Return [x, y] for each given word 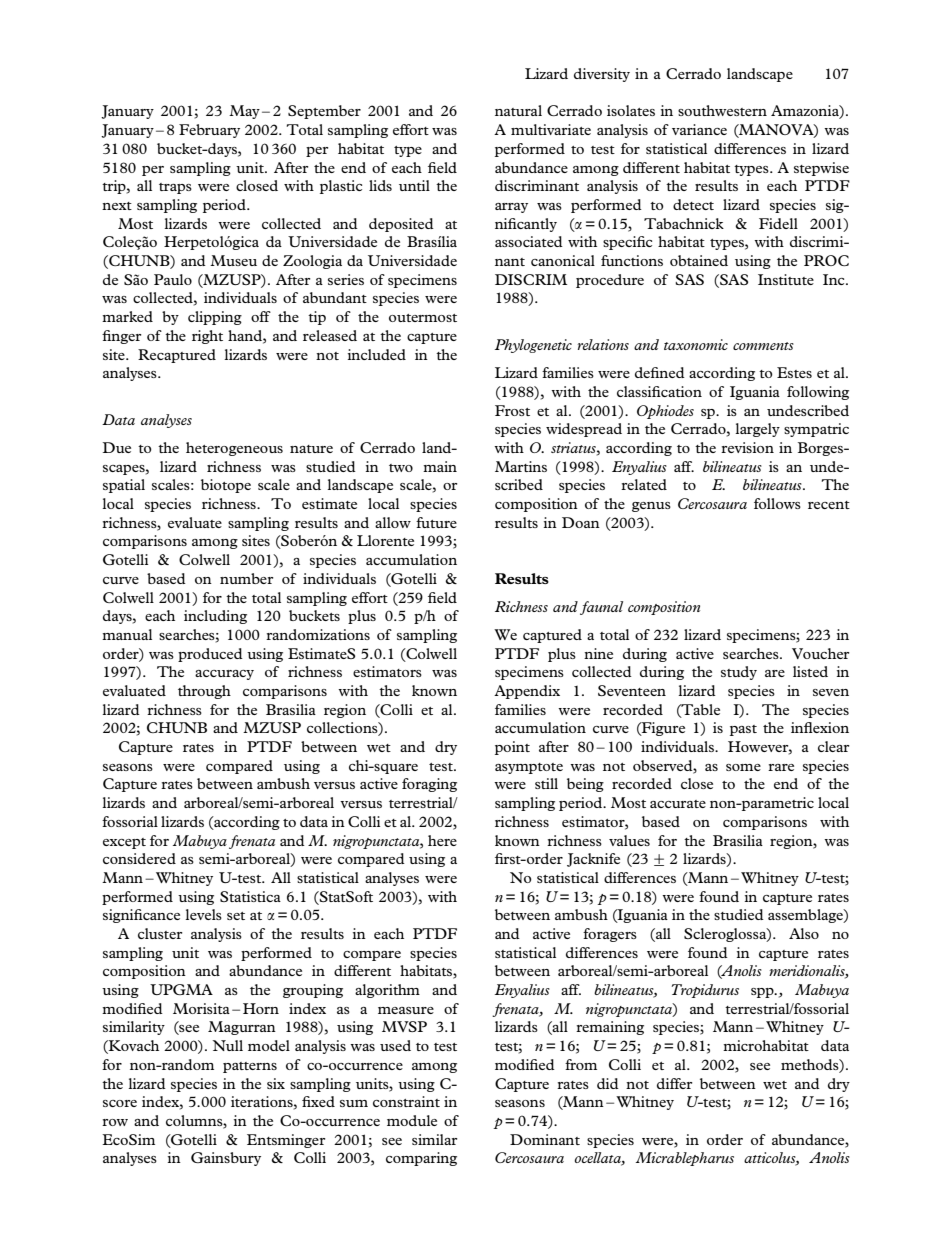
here [442, 840]
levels [203, 914]
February [209, 131]
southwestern [722, 110]
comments [763, 346]
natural [518, 110]
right [207, 337]
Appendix [527, 692]
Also [804, 933]
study [739, 673]
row [115, 1122]
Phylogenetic [533, 346]
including [215, 617]
